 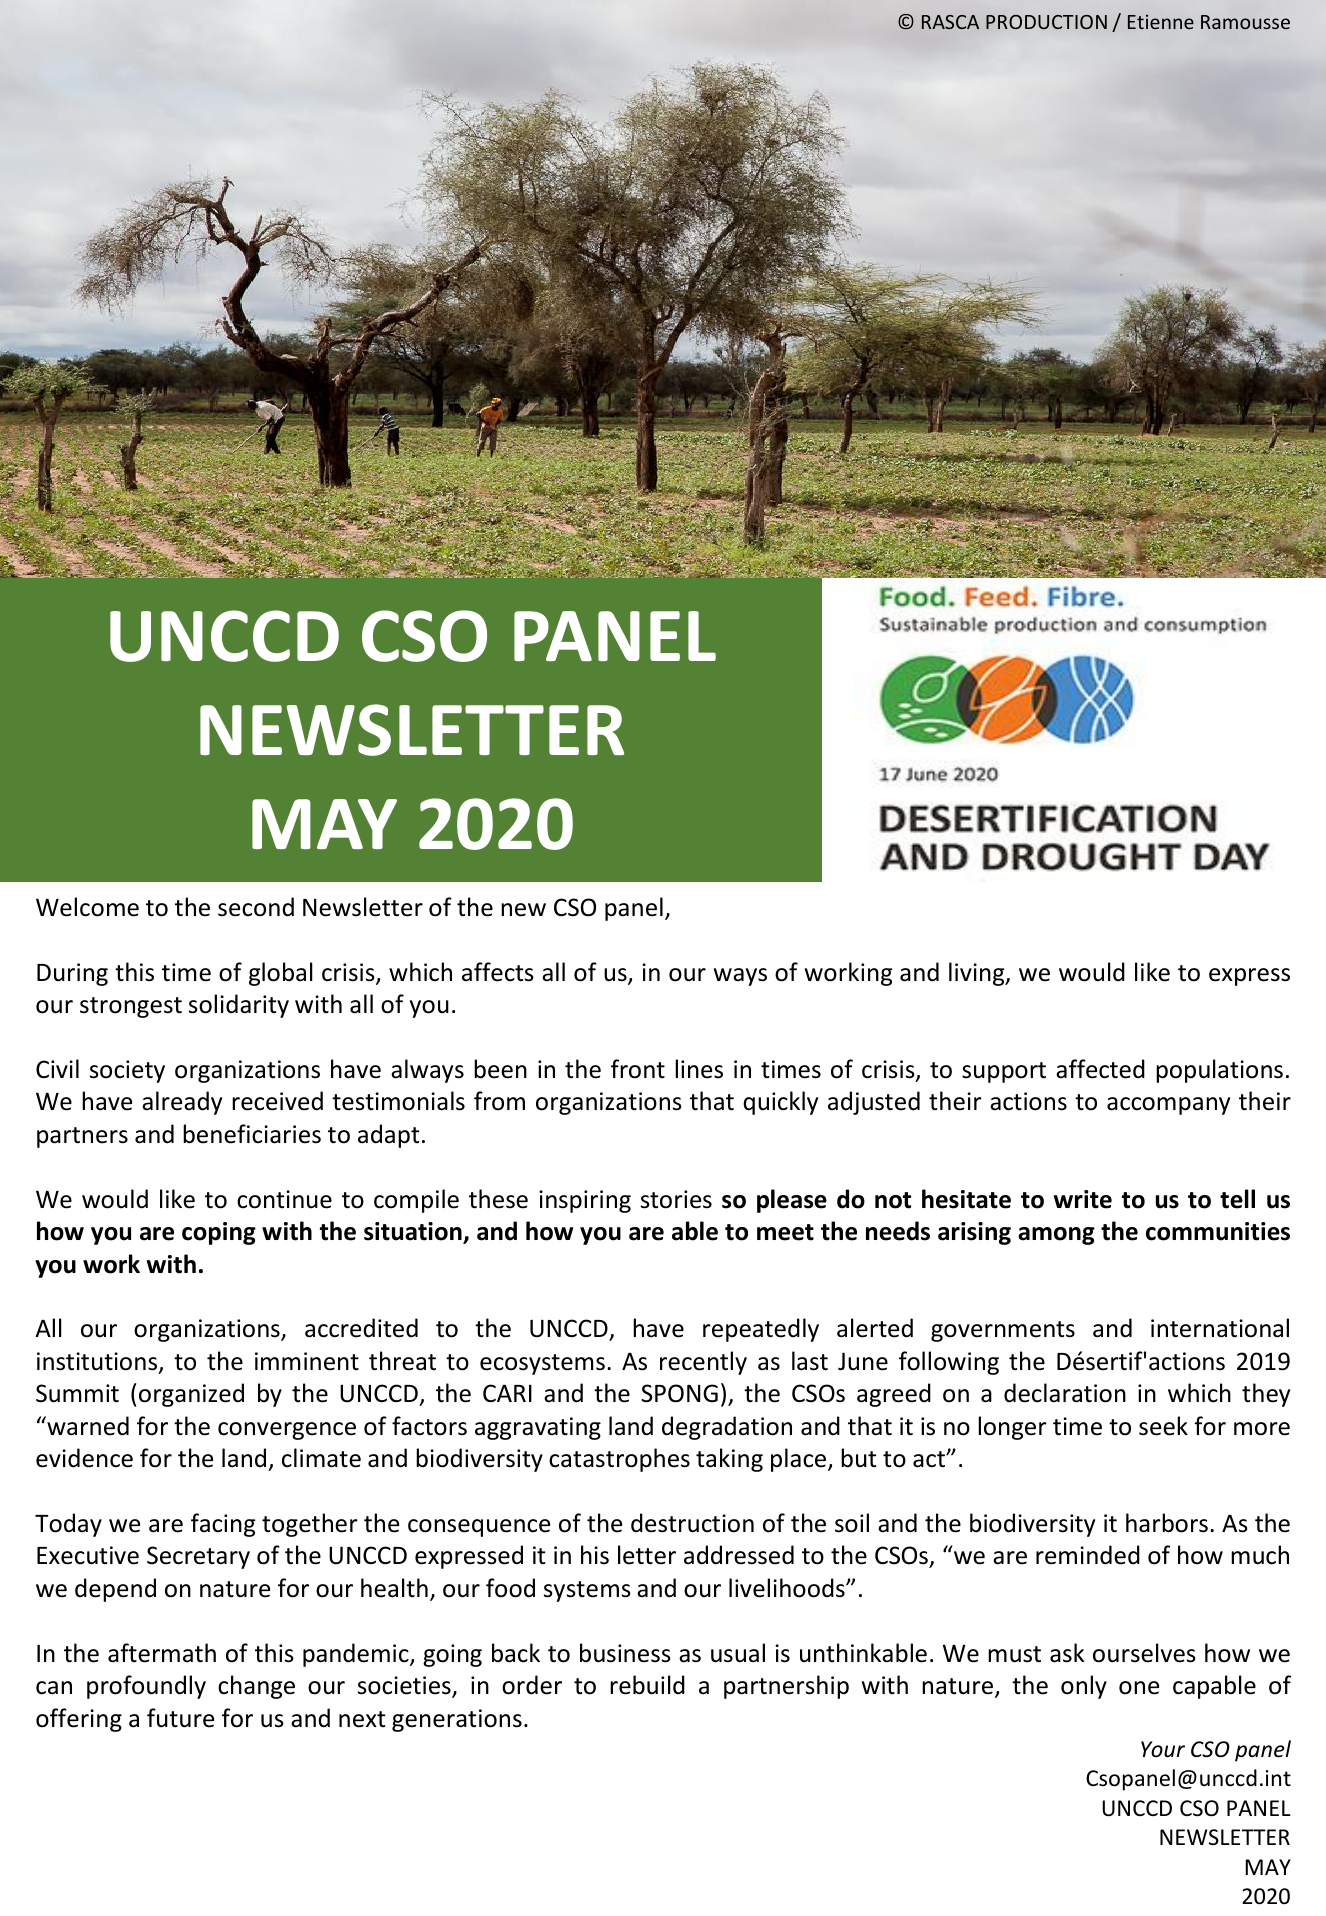 What do you see at coordinates (498, 972) in the screenshot?
I see `affects` at bounding box center [498, 972].
